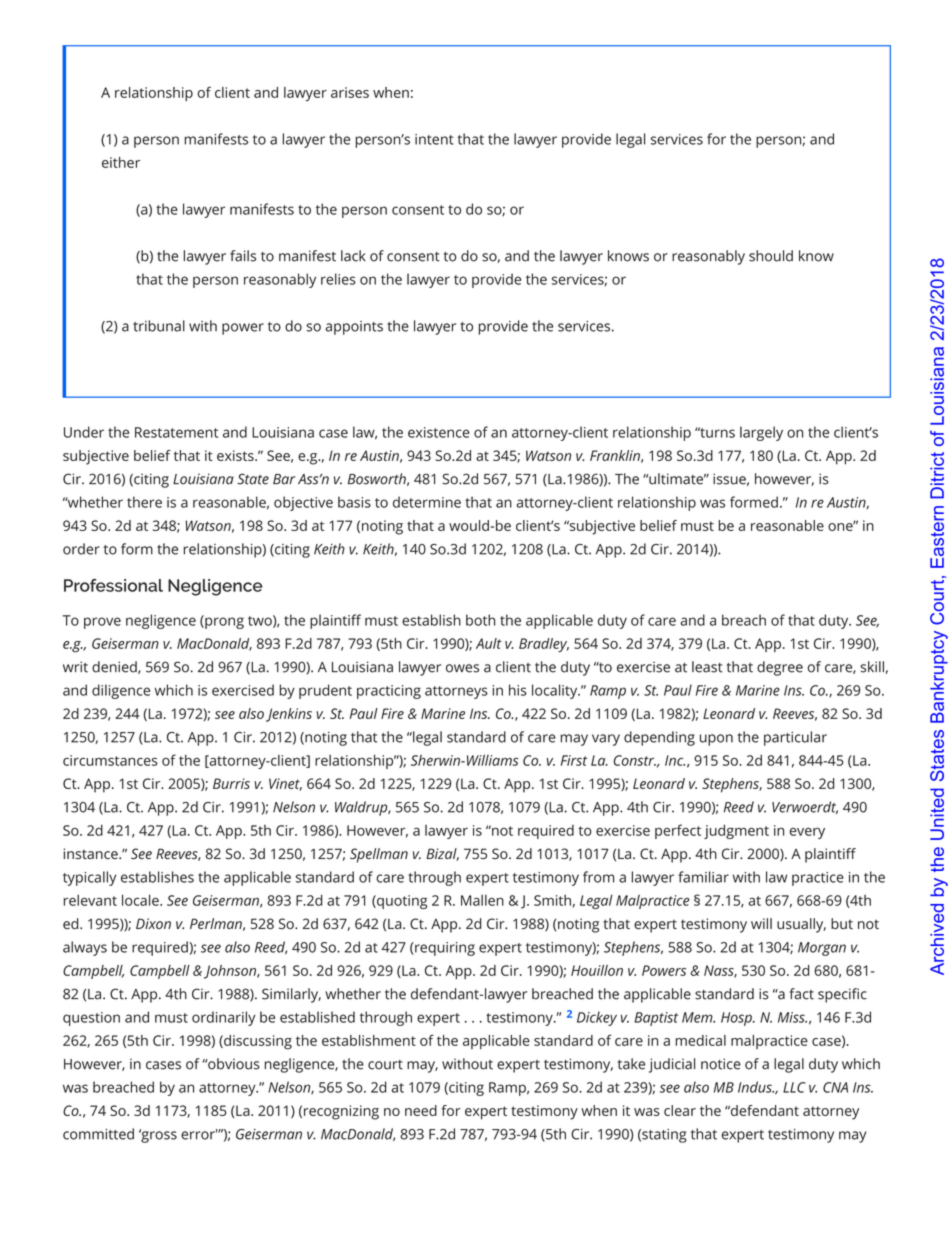 This document has height=1233, width=952. I want to click on should, so click(771, 256).
